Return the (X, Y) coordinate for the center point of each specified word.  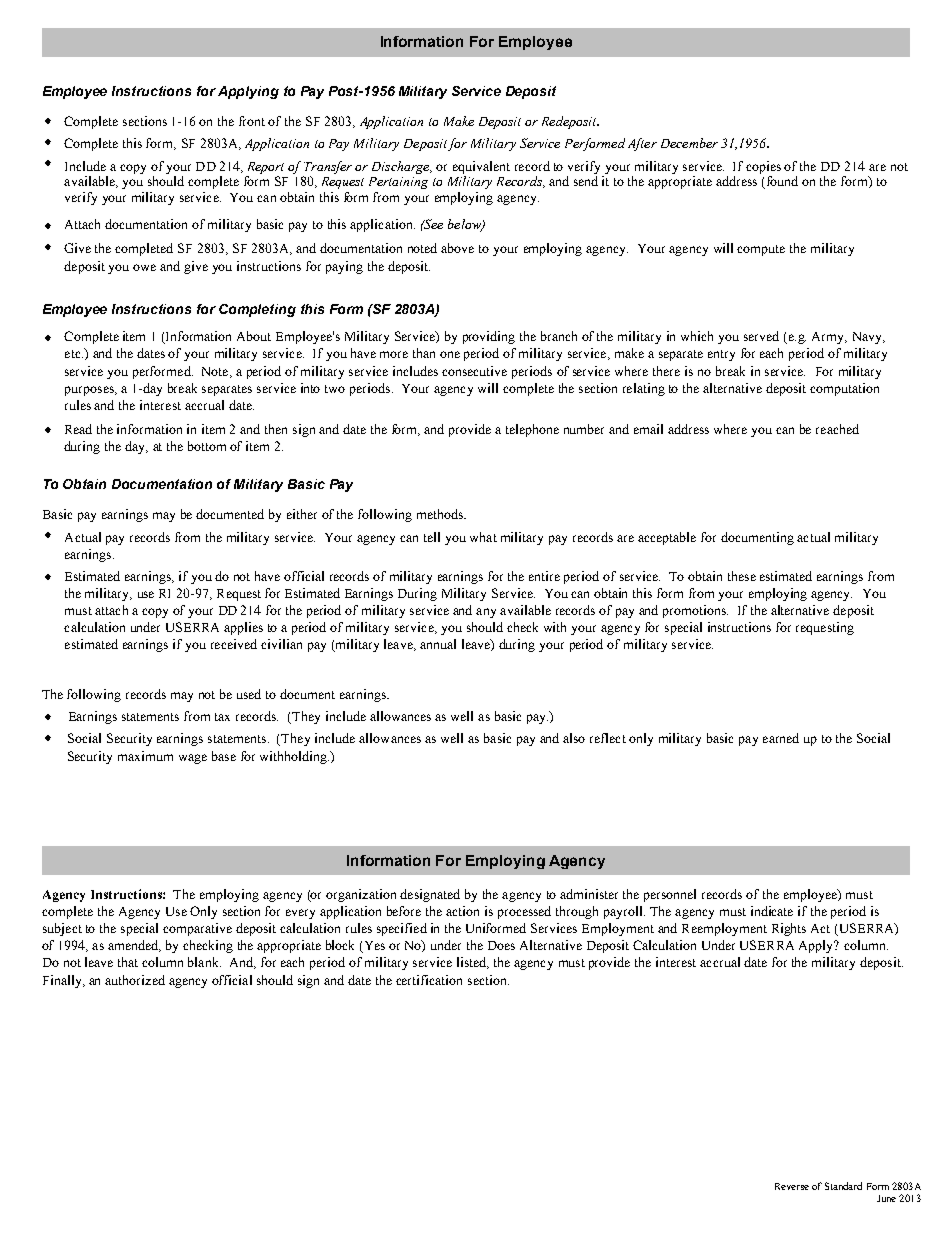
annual (438, 644)
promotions (695, 611)
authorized (135, 980)
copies (763, 167)
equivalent (481, 167)
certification (429, 980)
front (252, 121)
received (234, 644)
